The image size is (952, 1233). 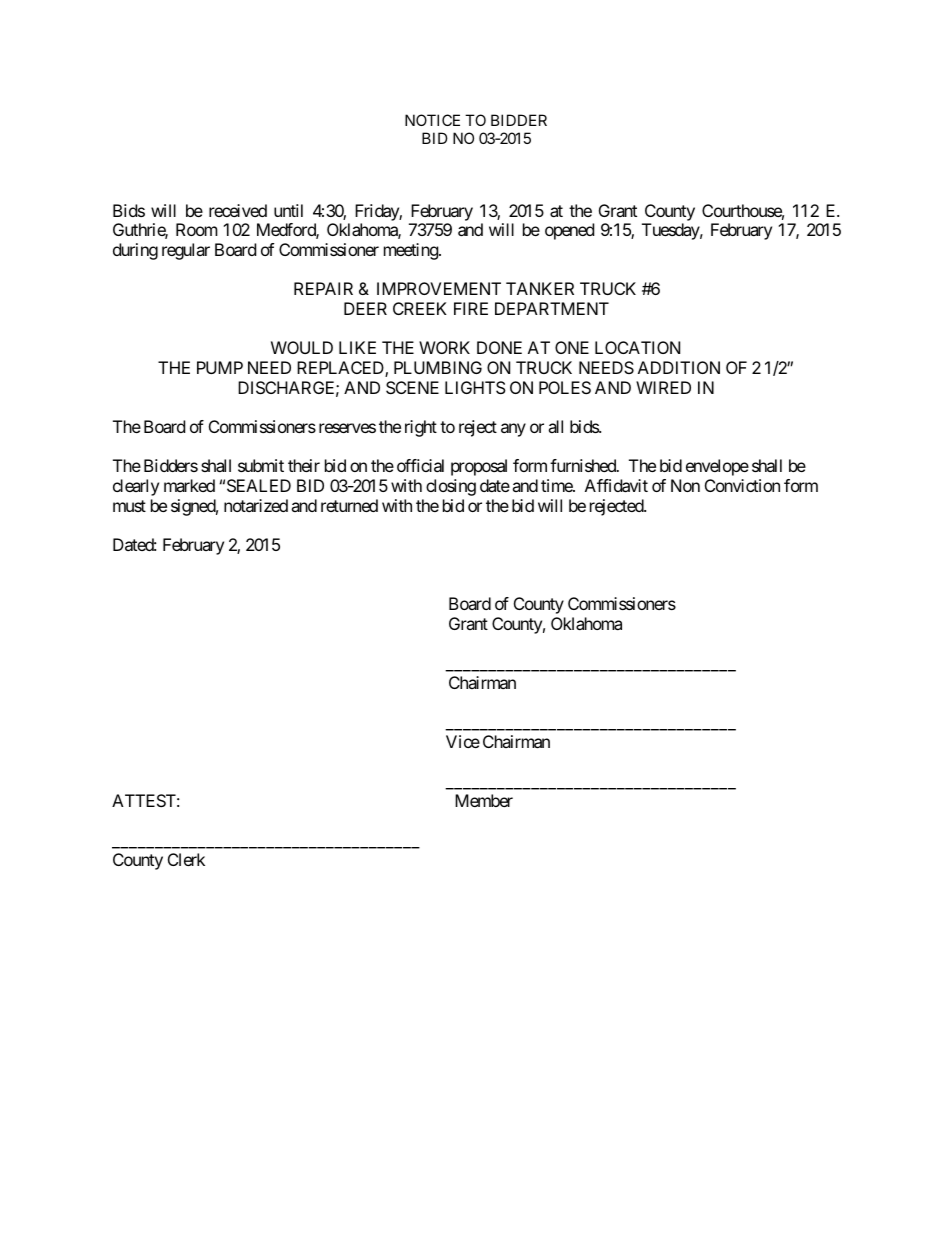 I want to click on opened, so click(x=569, y=231).
